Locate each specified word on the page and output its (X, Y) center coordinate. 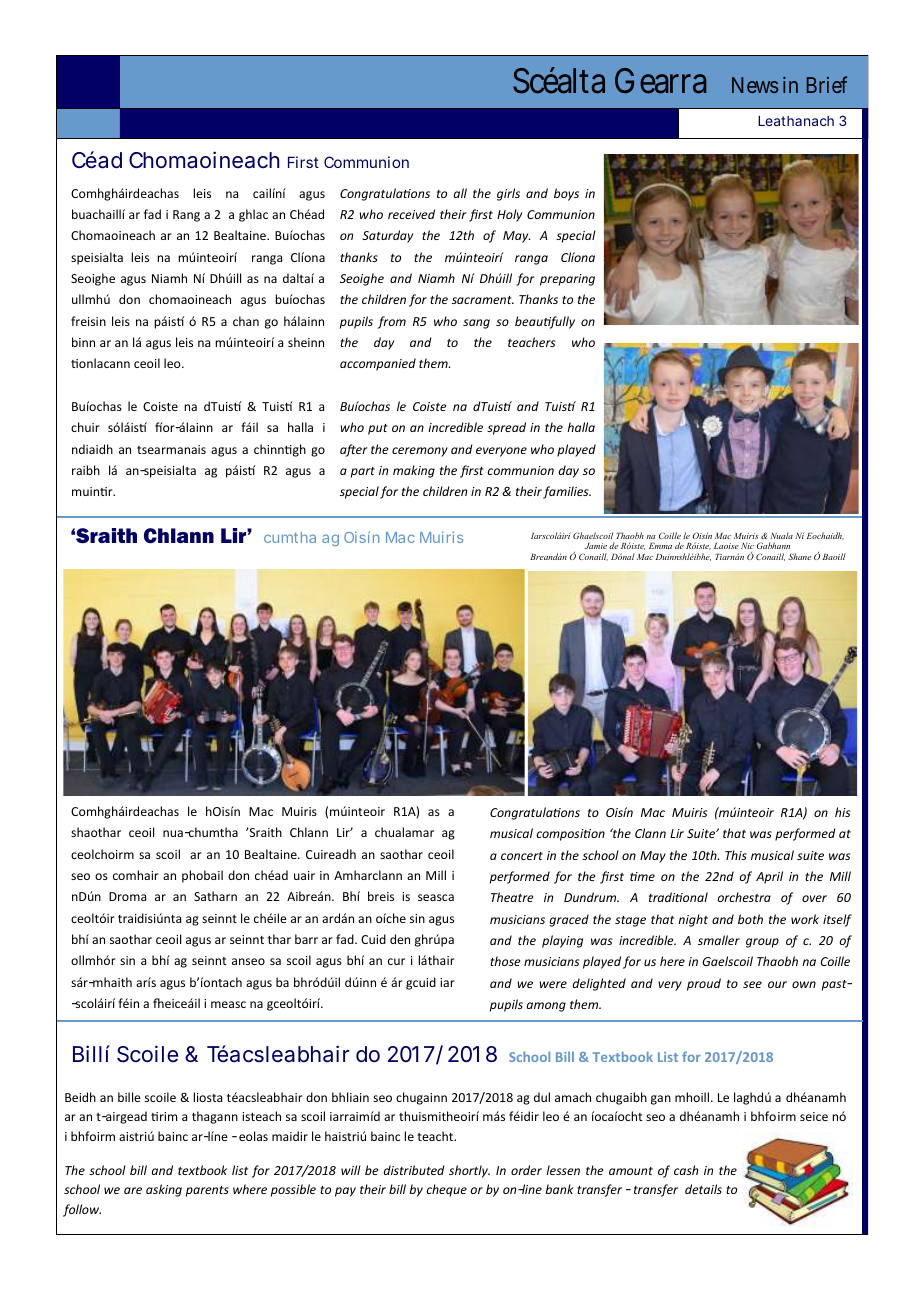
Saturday (387, 236)
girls (508, 194)
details (703, 1189)
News (755, 85)
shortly (469, 1171)
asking (164, 1190)
